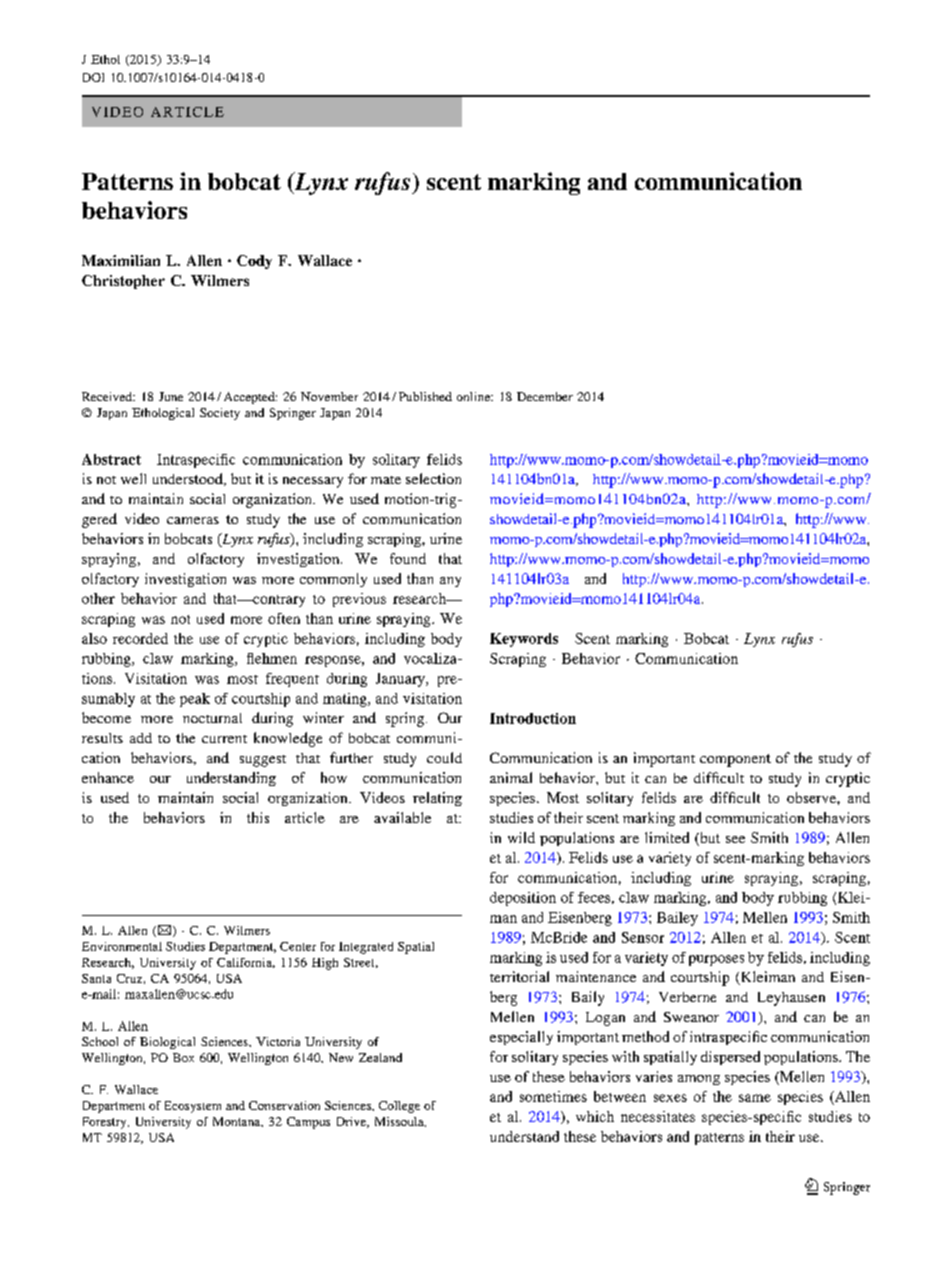  Describe the element at coordinates (450, 582) in the document. I see `any` at that location.
